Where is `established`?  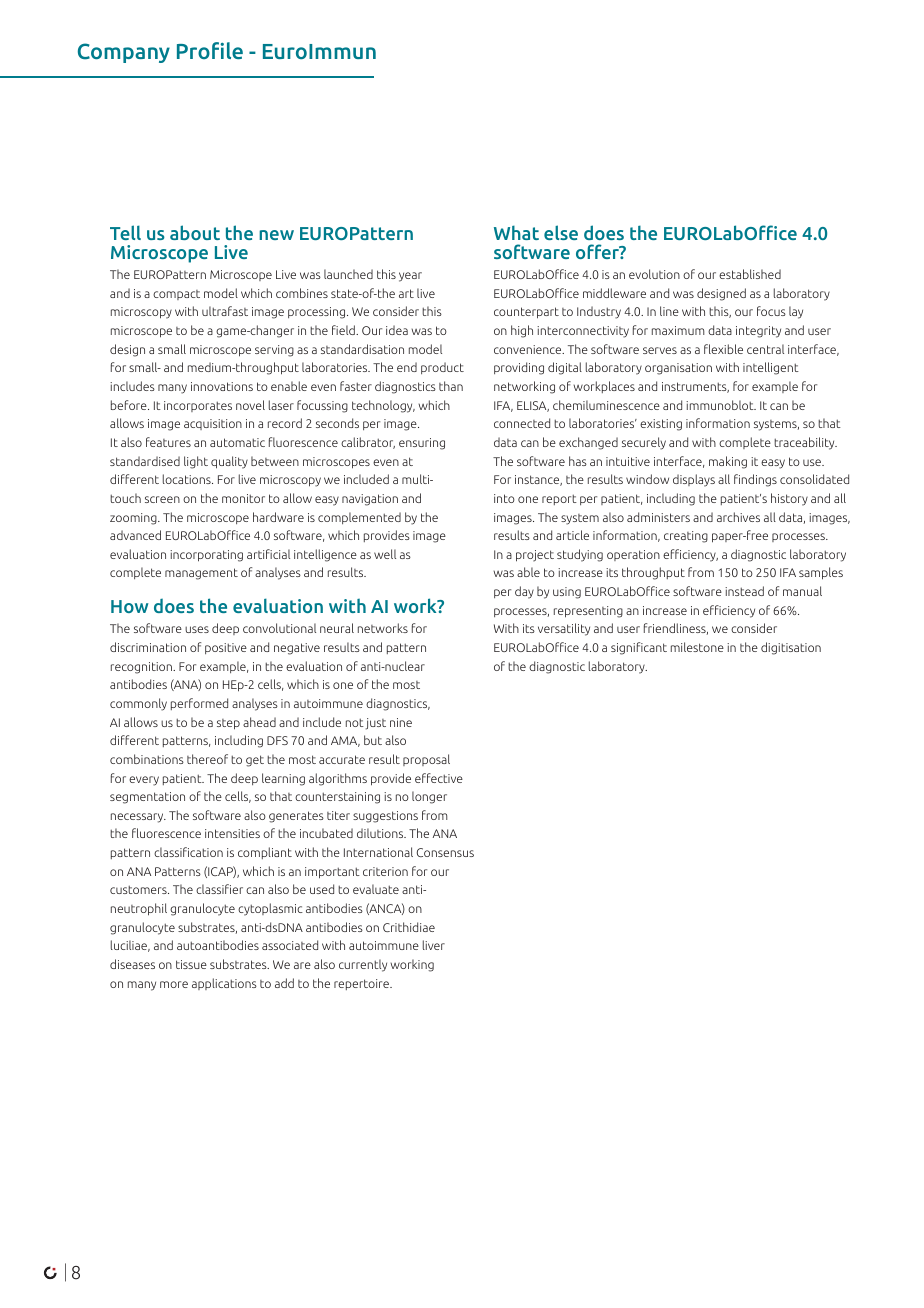
established is located at coordinates (750, 274).
